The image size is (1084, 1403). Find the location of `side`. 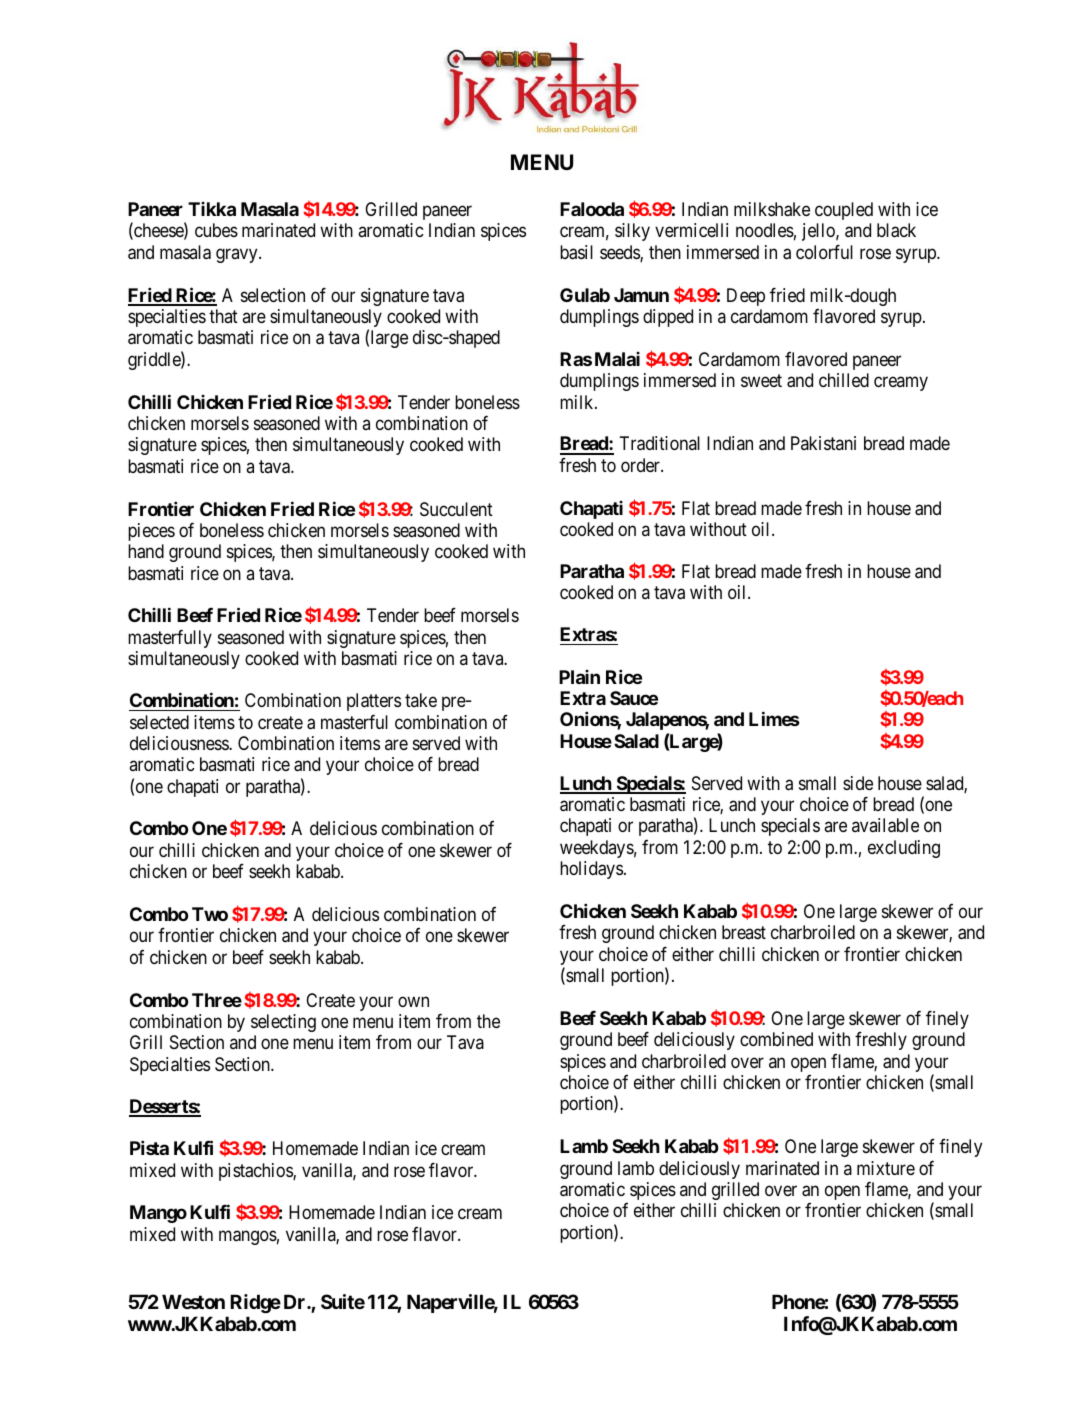

side is located at coordinates (858, 783).
